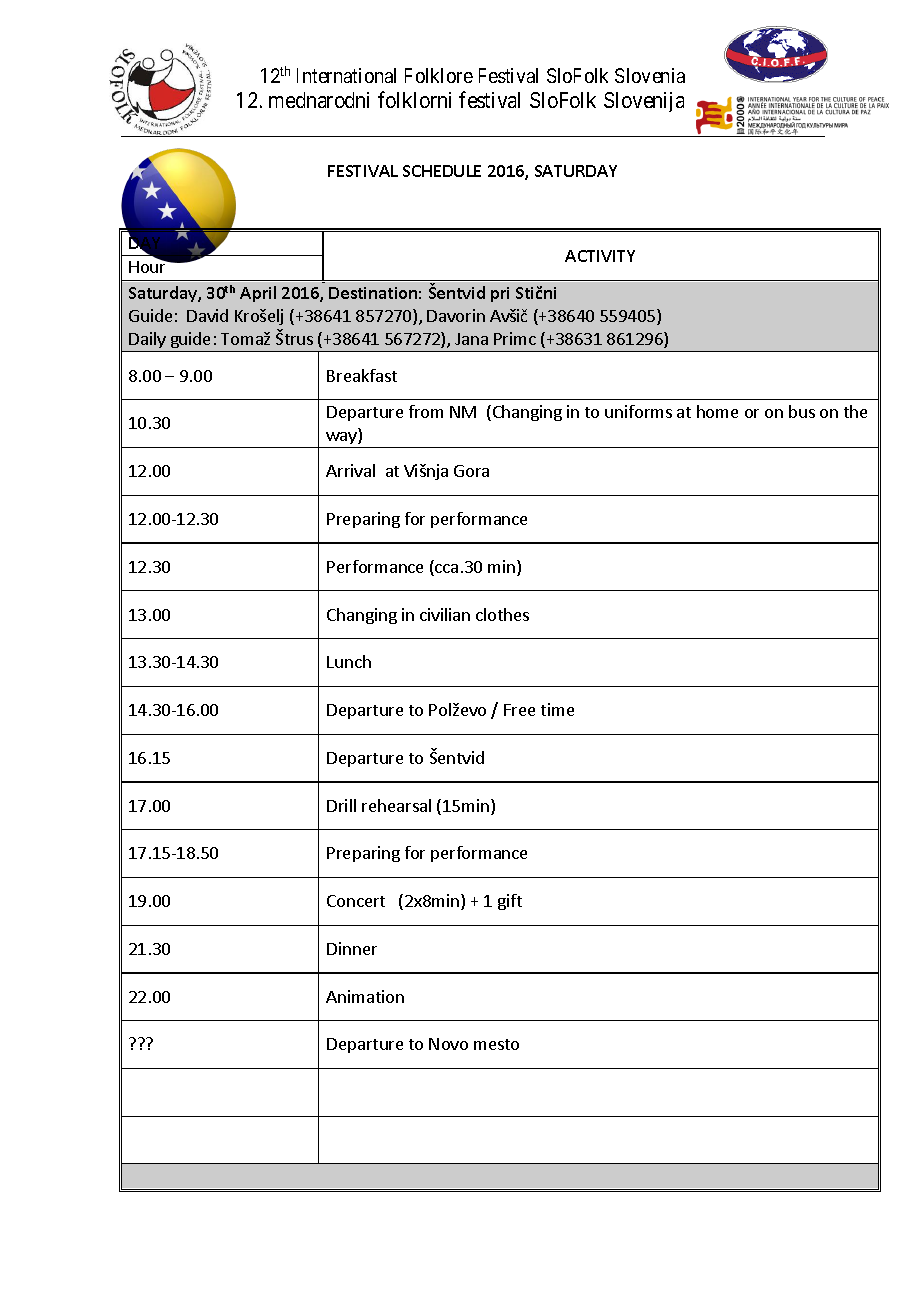 Image resolution: width=924 pixels, height=1308 pixels. What do you see at coordinates (346, 75) in the page?
I see `International` at bounding box center [346, 75].
